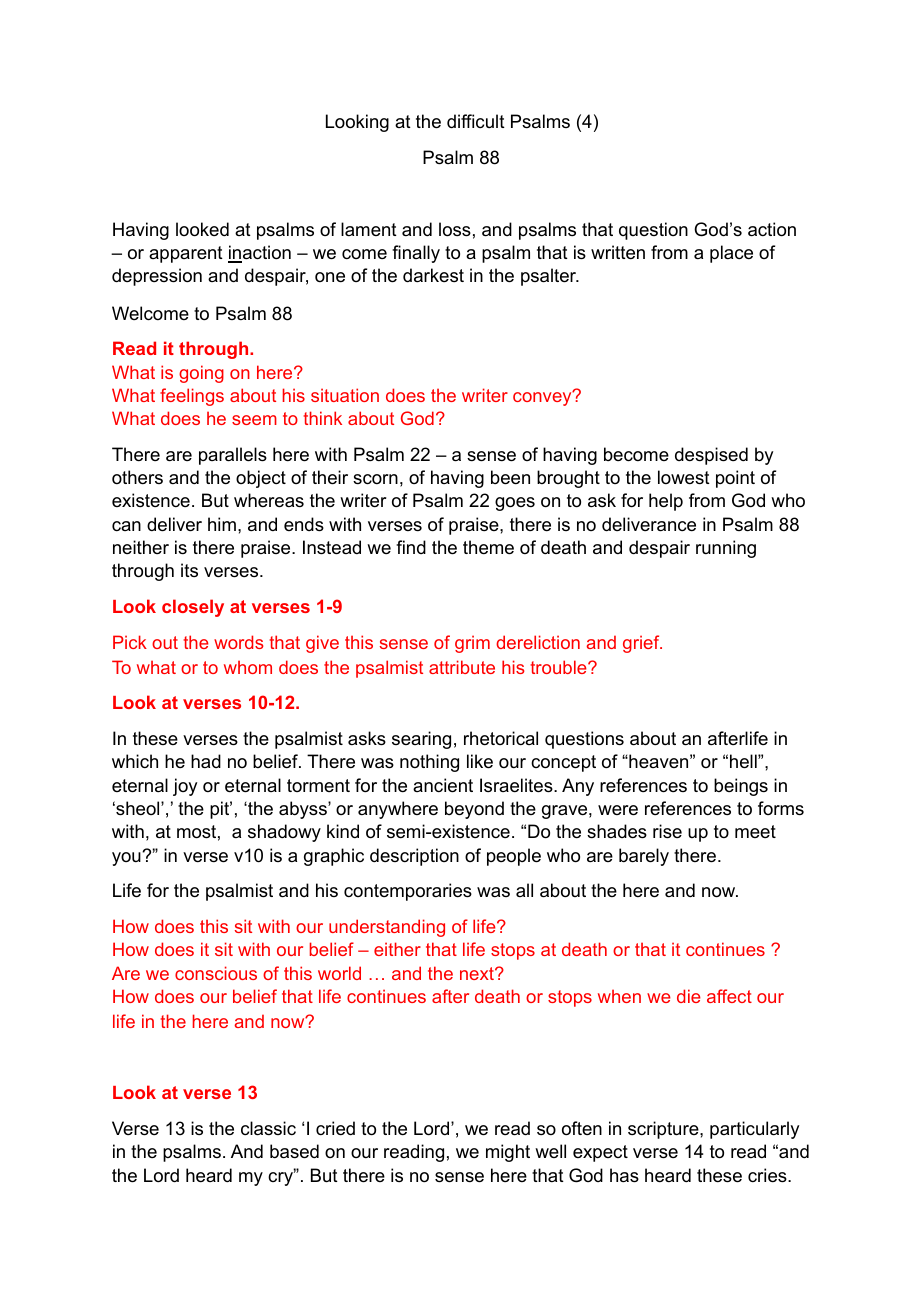 This document has height=1308, width=924. Describe the element at coordinates (233, 456) in the document. I see `parallels` at that location.
